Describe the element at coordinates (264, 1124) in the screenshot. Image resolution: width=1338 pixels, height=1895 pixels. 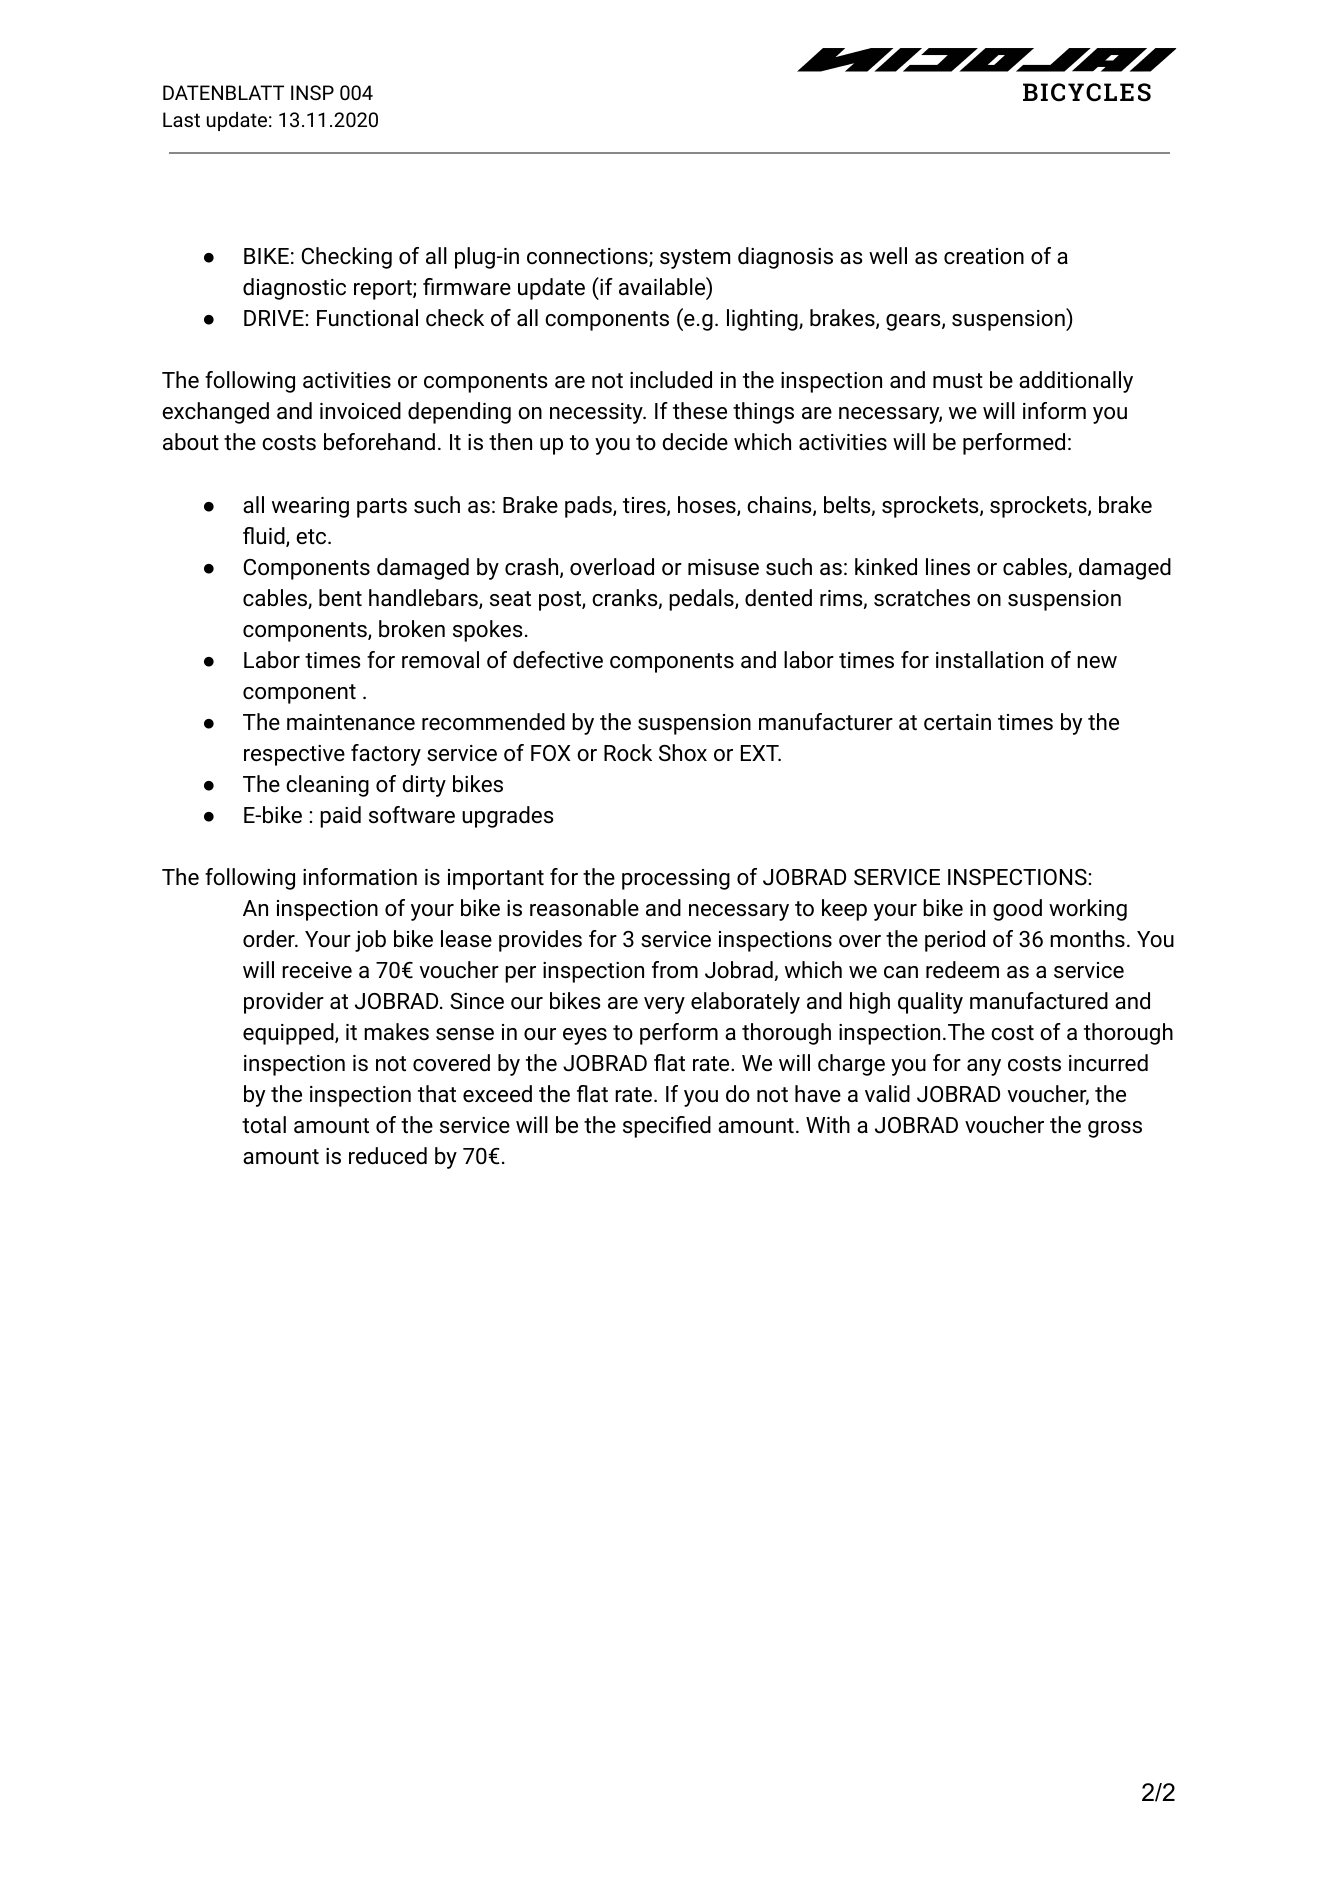
I see `total` at that location.
